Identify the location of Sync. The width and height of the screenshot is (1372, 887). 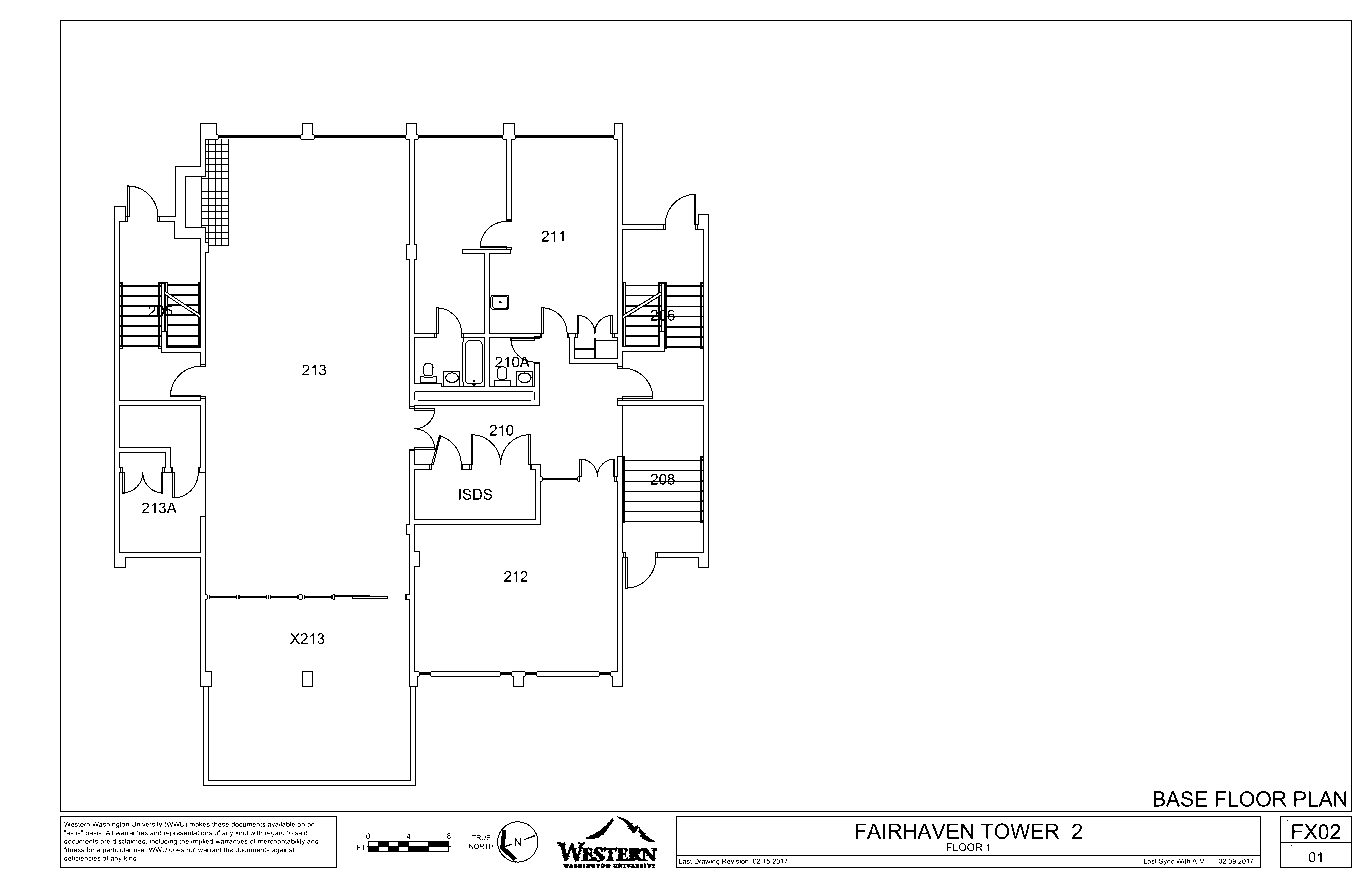
(1166, 863).
